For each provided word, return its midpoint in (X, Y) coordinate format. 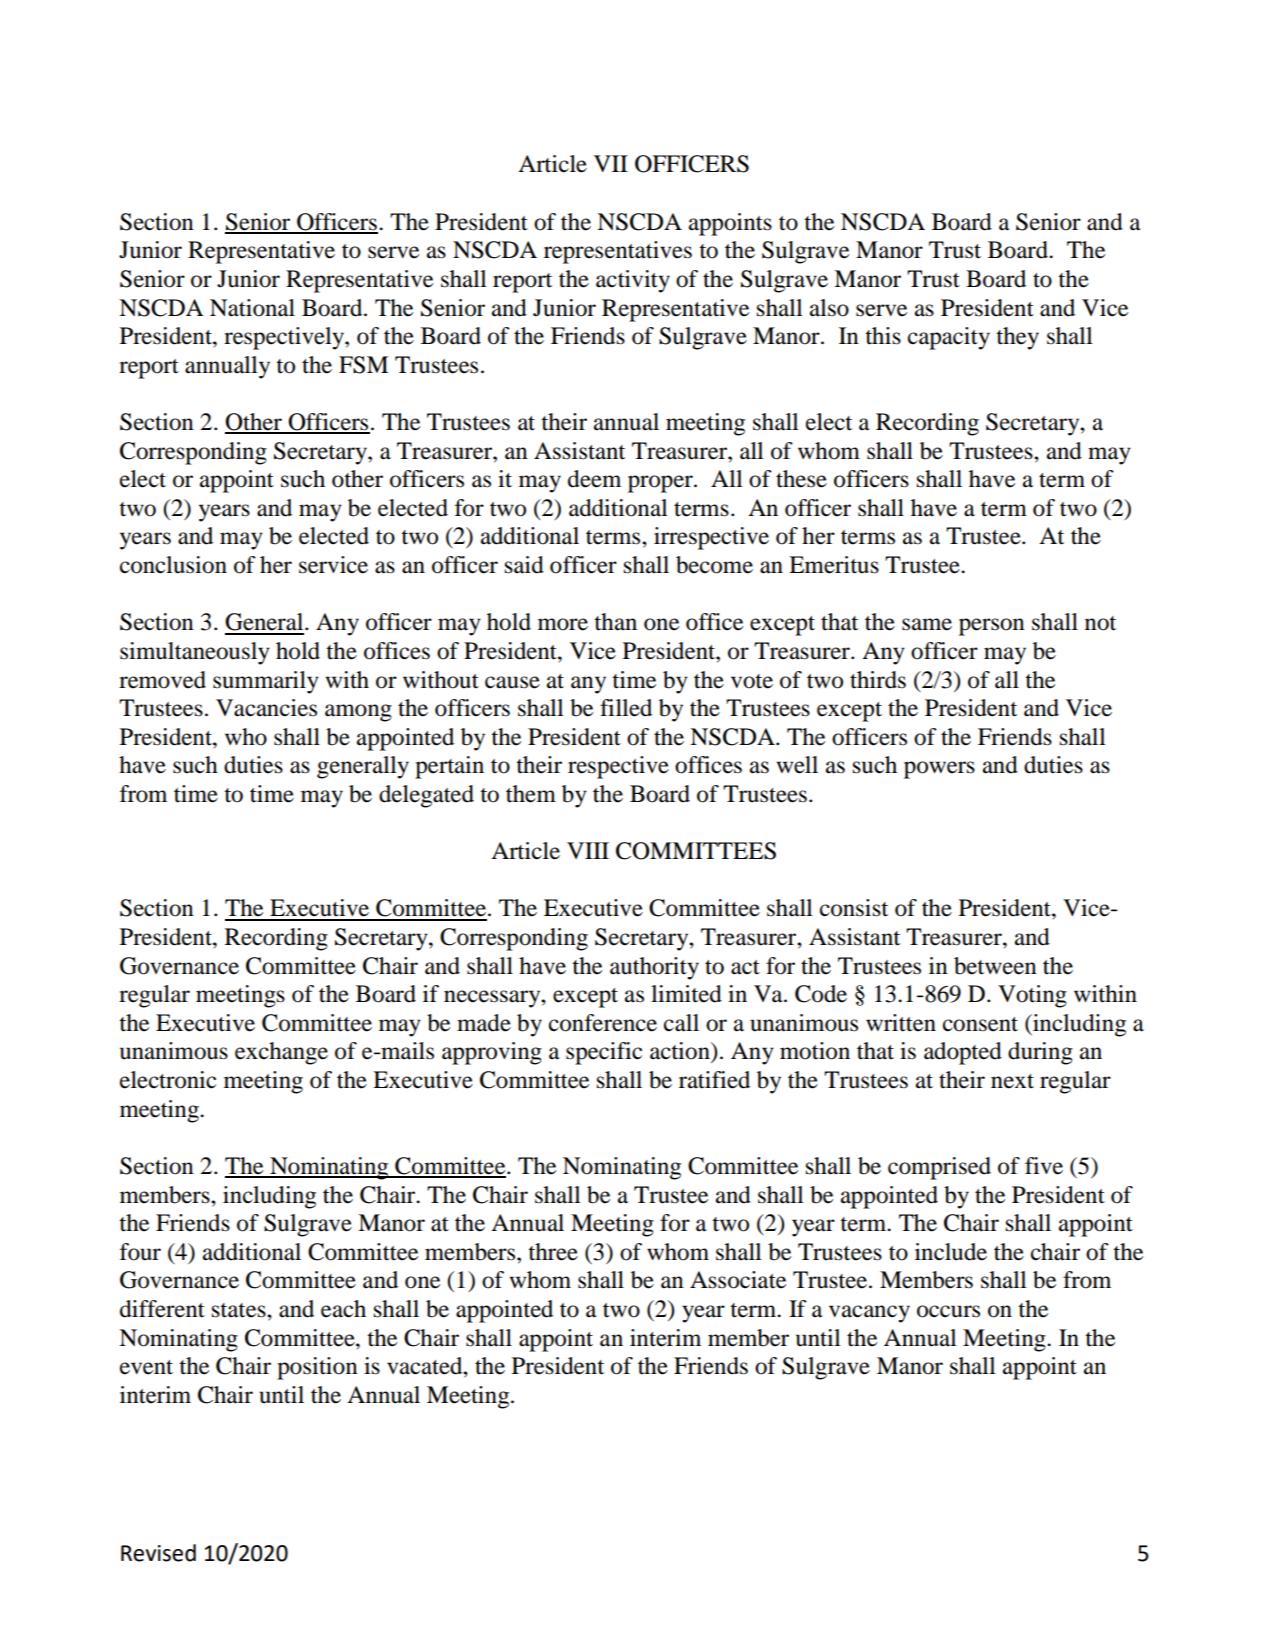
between (995, 966)
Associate (738, 1280)
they (1017, 338)
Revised (158, 1553)
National (252, 308)
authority (654, 968)
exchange (281, 1053)
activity (633, 281)
